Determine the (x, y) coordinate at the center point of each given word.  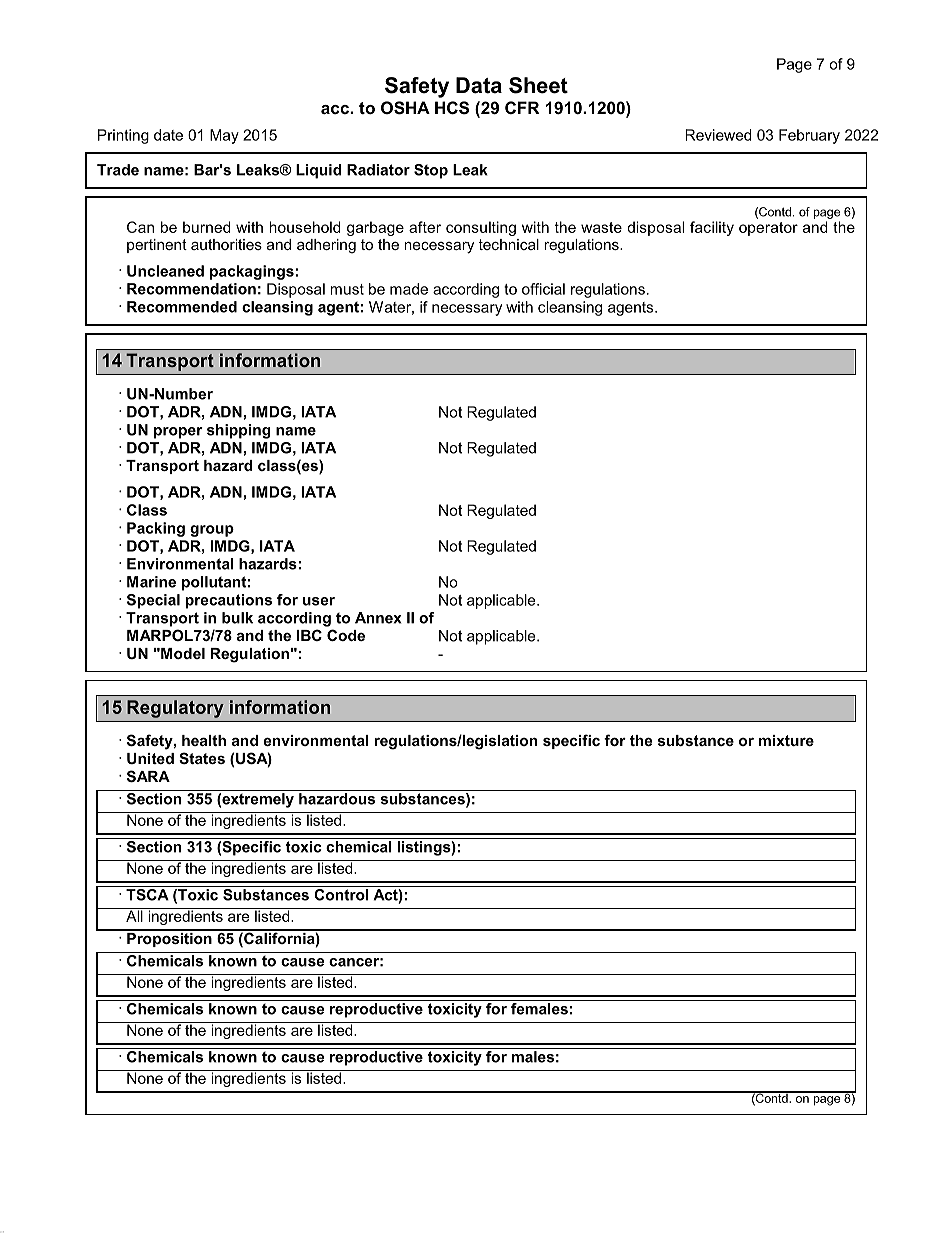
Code (346, 635)
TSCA (147, 893)
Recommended (182, 307)
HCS (452, 108)
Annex (378, 618)
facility (712, 228)
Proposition (169, 938)
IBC (309, 635)
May (224, 136)
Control (341, 893)
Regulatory (175, 709)
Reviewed (719, 135)
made (409, 289)
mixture (786, 740)
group (212, 531)
